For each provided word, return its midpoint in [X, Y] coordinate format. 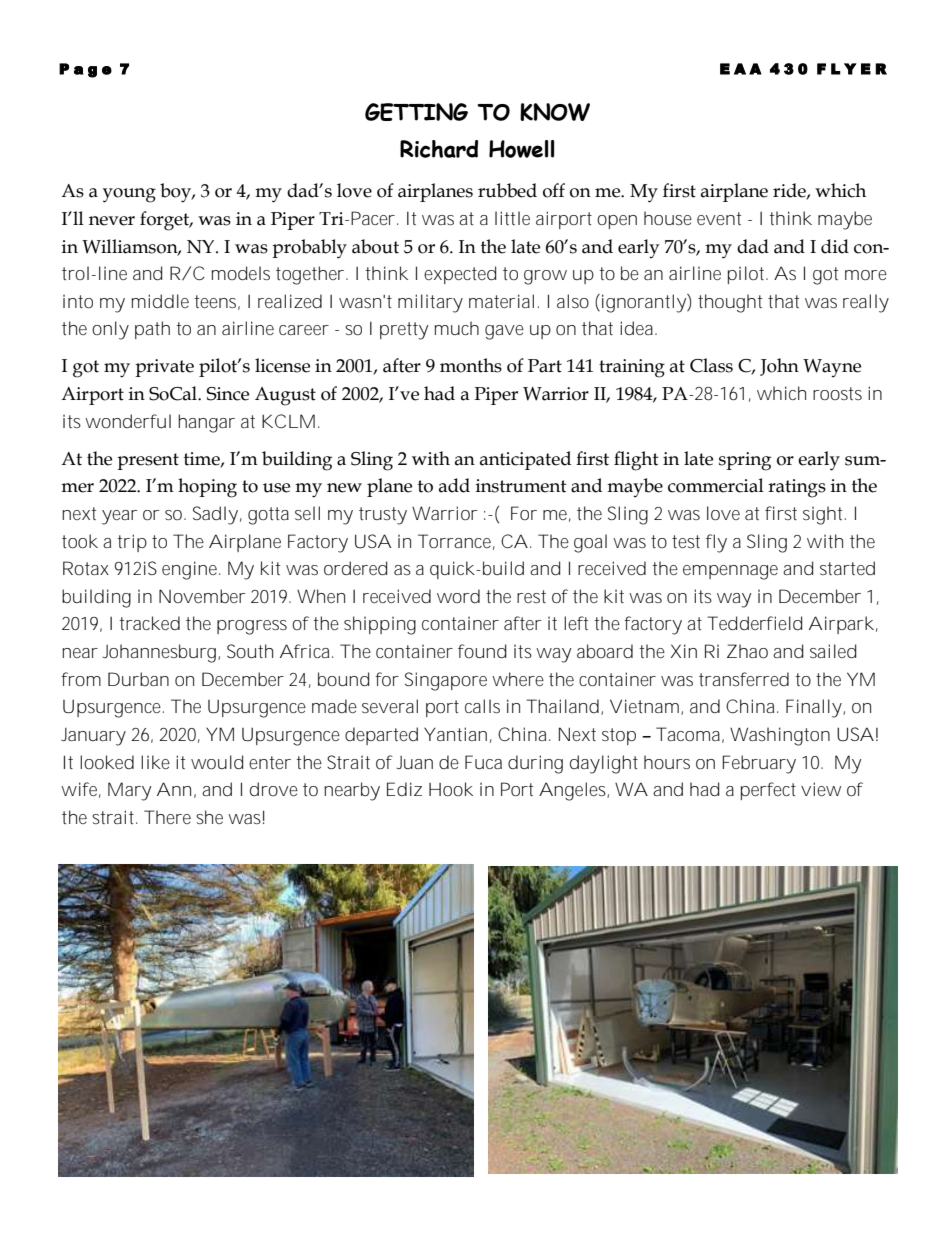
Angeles [572, 791]
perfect [768, 791]
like [155, 762]
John [779, 367]
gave [504, 332]
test [686, 541]
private [164, 368]
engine [189, 570]
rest [531, 596]
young [129, 195]
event [719, 218]
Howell [521, 149]
